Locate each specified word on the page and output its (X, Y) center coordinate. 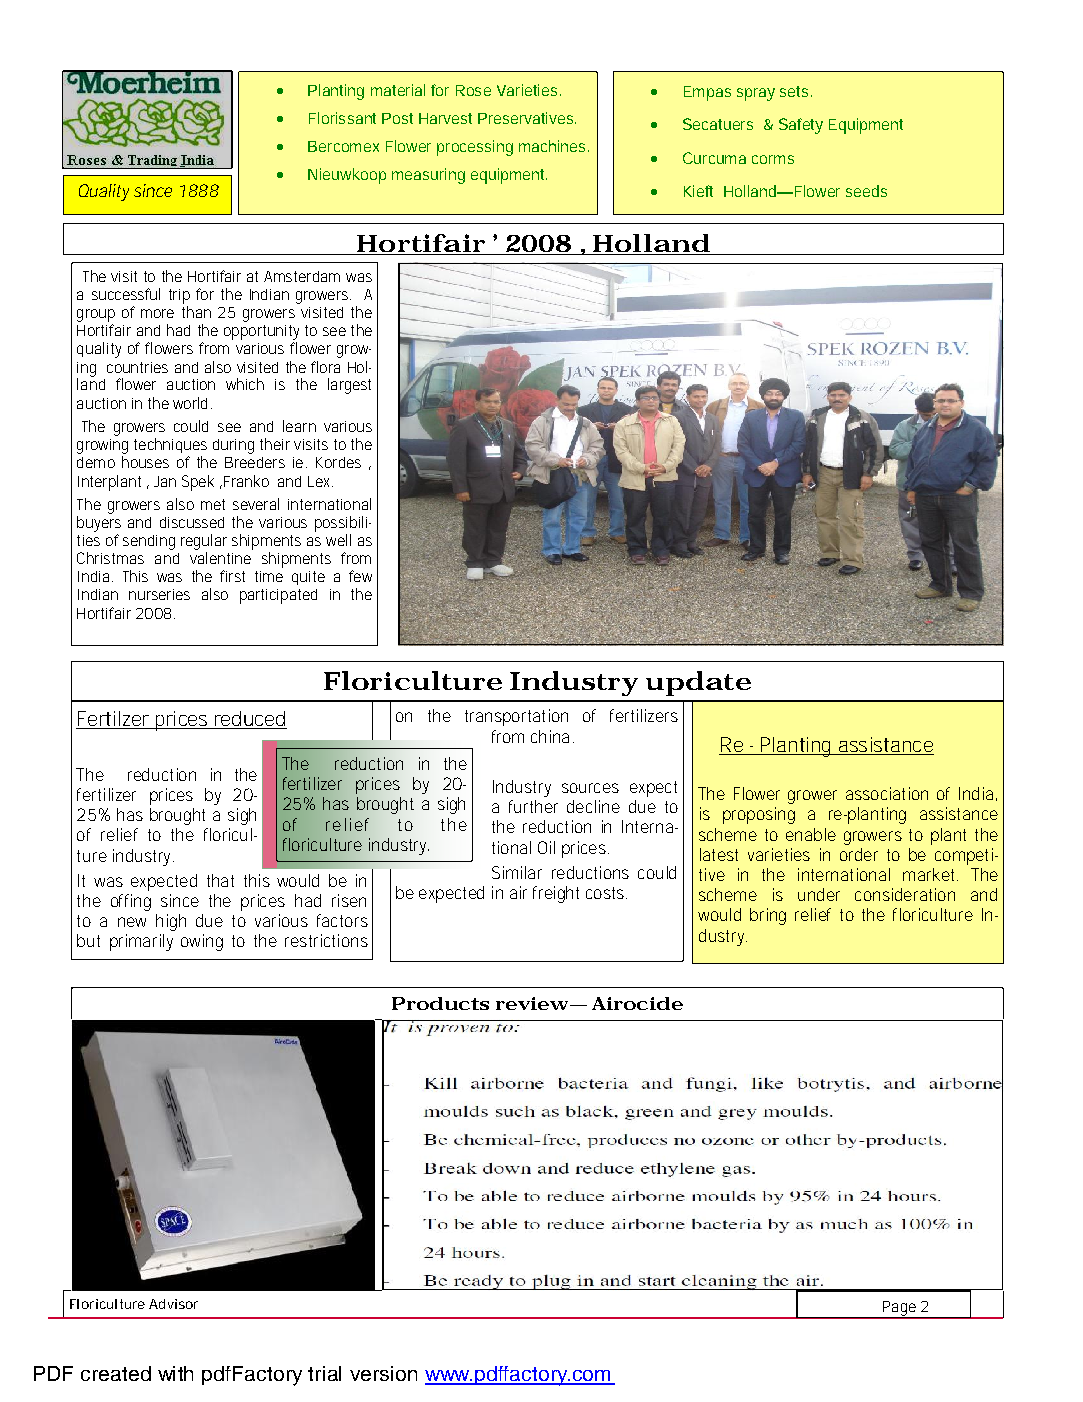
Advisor (173, 1304)
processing (475, 148)
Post (397, 118)
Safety (801, 126)
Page (899, 1309)
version (383, 1373)
